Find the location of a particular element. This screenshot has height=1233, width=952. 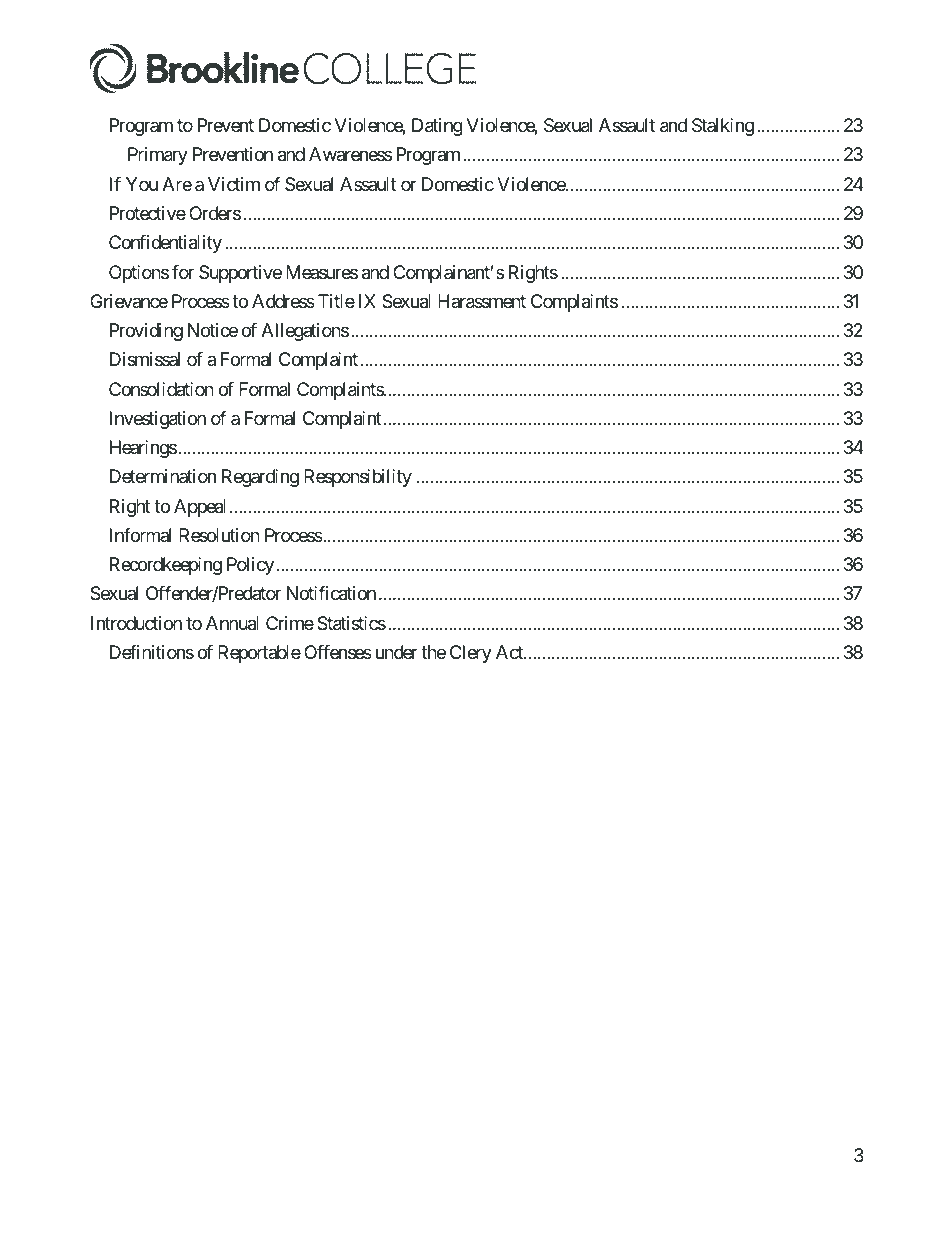

Regarding is located at coordinates (260, 478).
